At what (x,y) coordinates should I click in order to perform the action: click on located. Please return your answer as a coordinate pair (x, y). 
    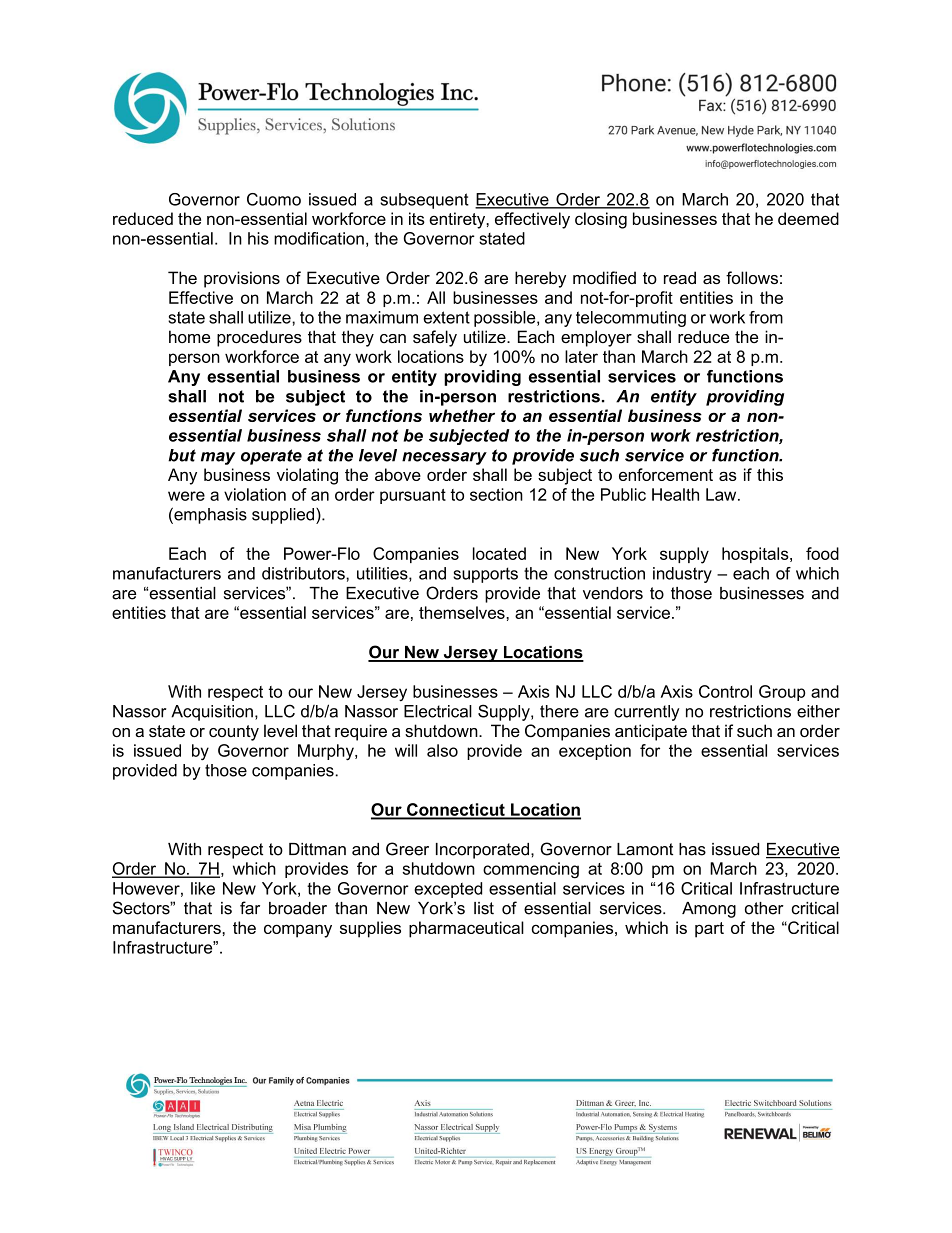
    Looking at the image, I should click on (499, 553).
